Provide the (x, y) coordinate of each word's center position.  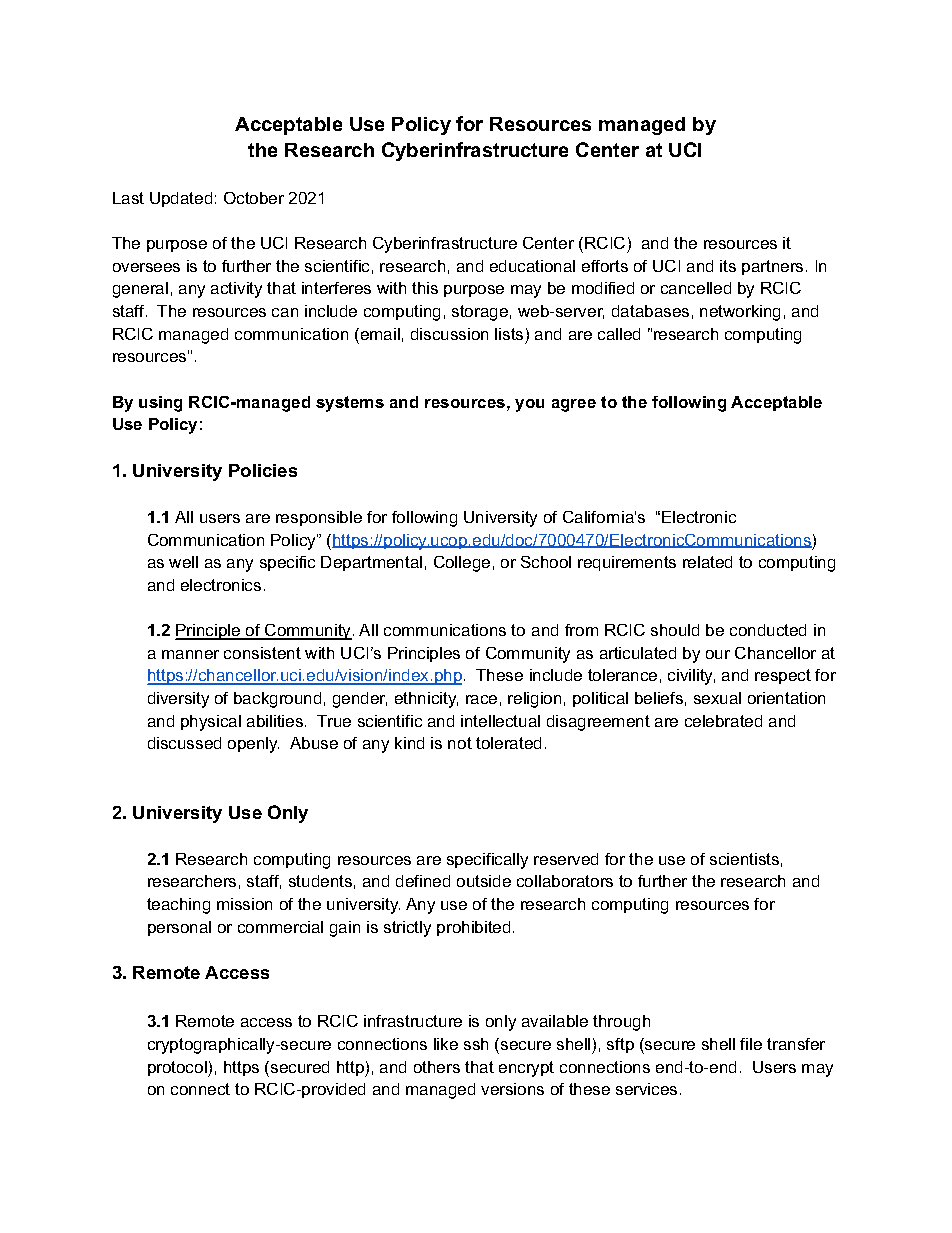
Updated (181, 199)
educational (532, 266)
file (751, 1044)
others (437, 1067)
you (529, 405)
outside (484, 881)
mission (244, 904)
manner (190, 654)
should (675, 630)
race (481, 699)
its (728, 266)
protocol (178, 1069)
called (619, 334)
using (160, 404)
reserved (566, 859)
